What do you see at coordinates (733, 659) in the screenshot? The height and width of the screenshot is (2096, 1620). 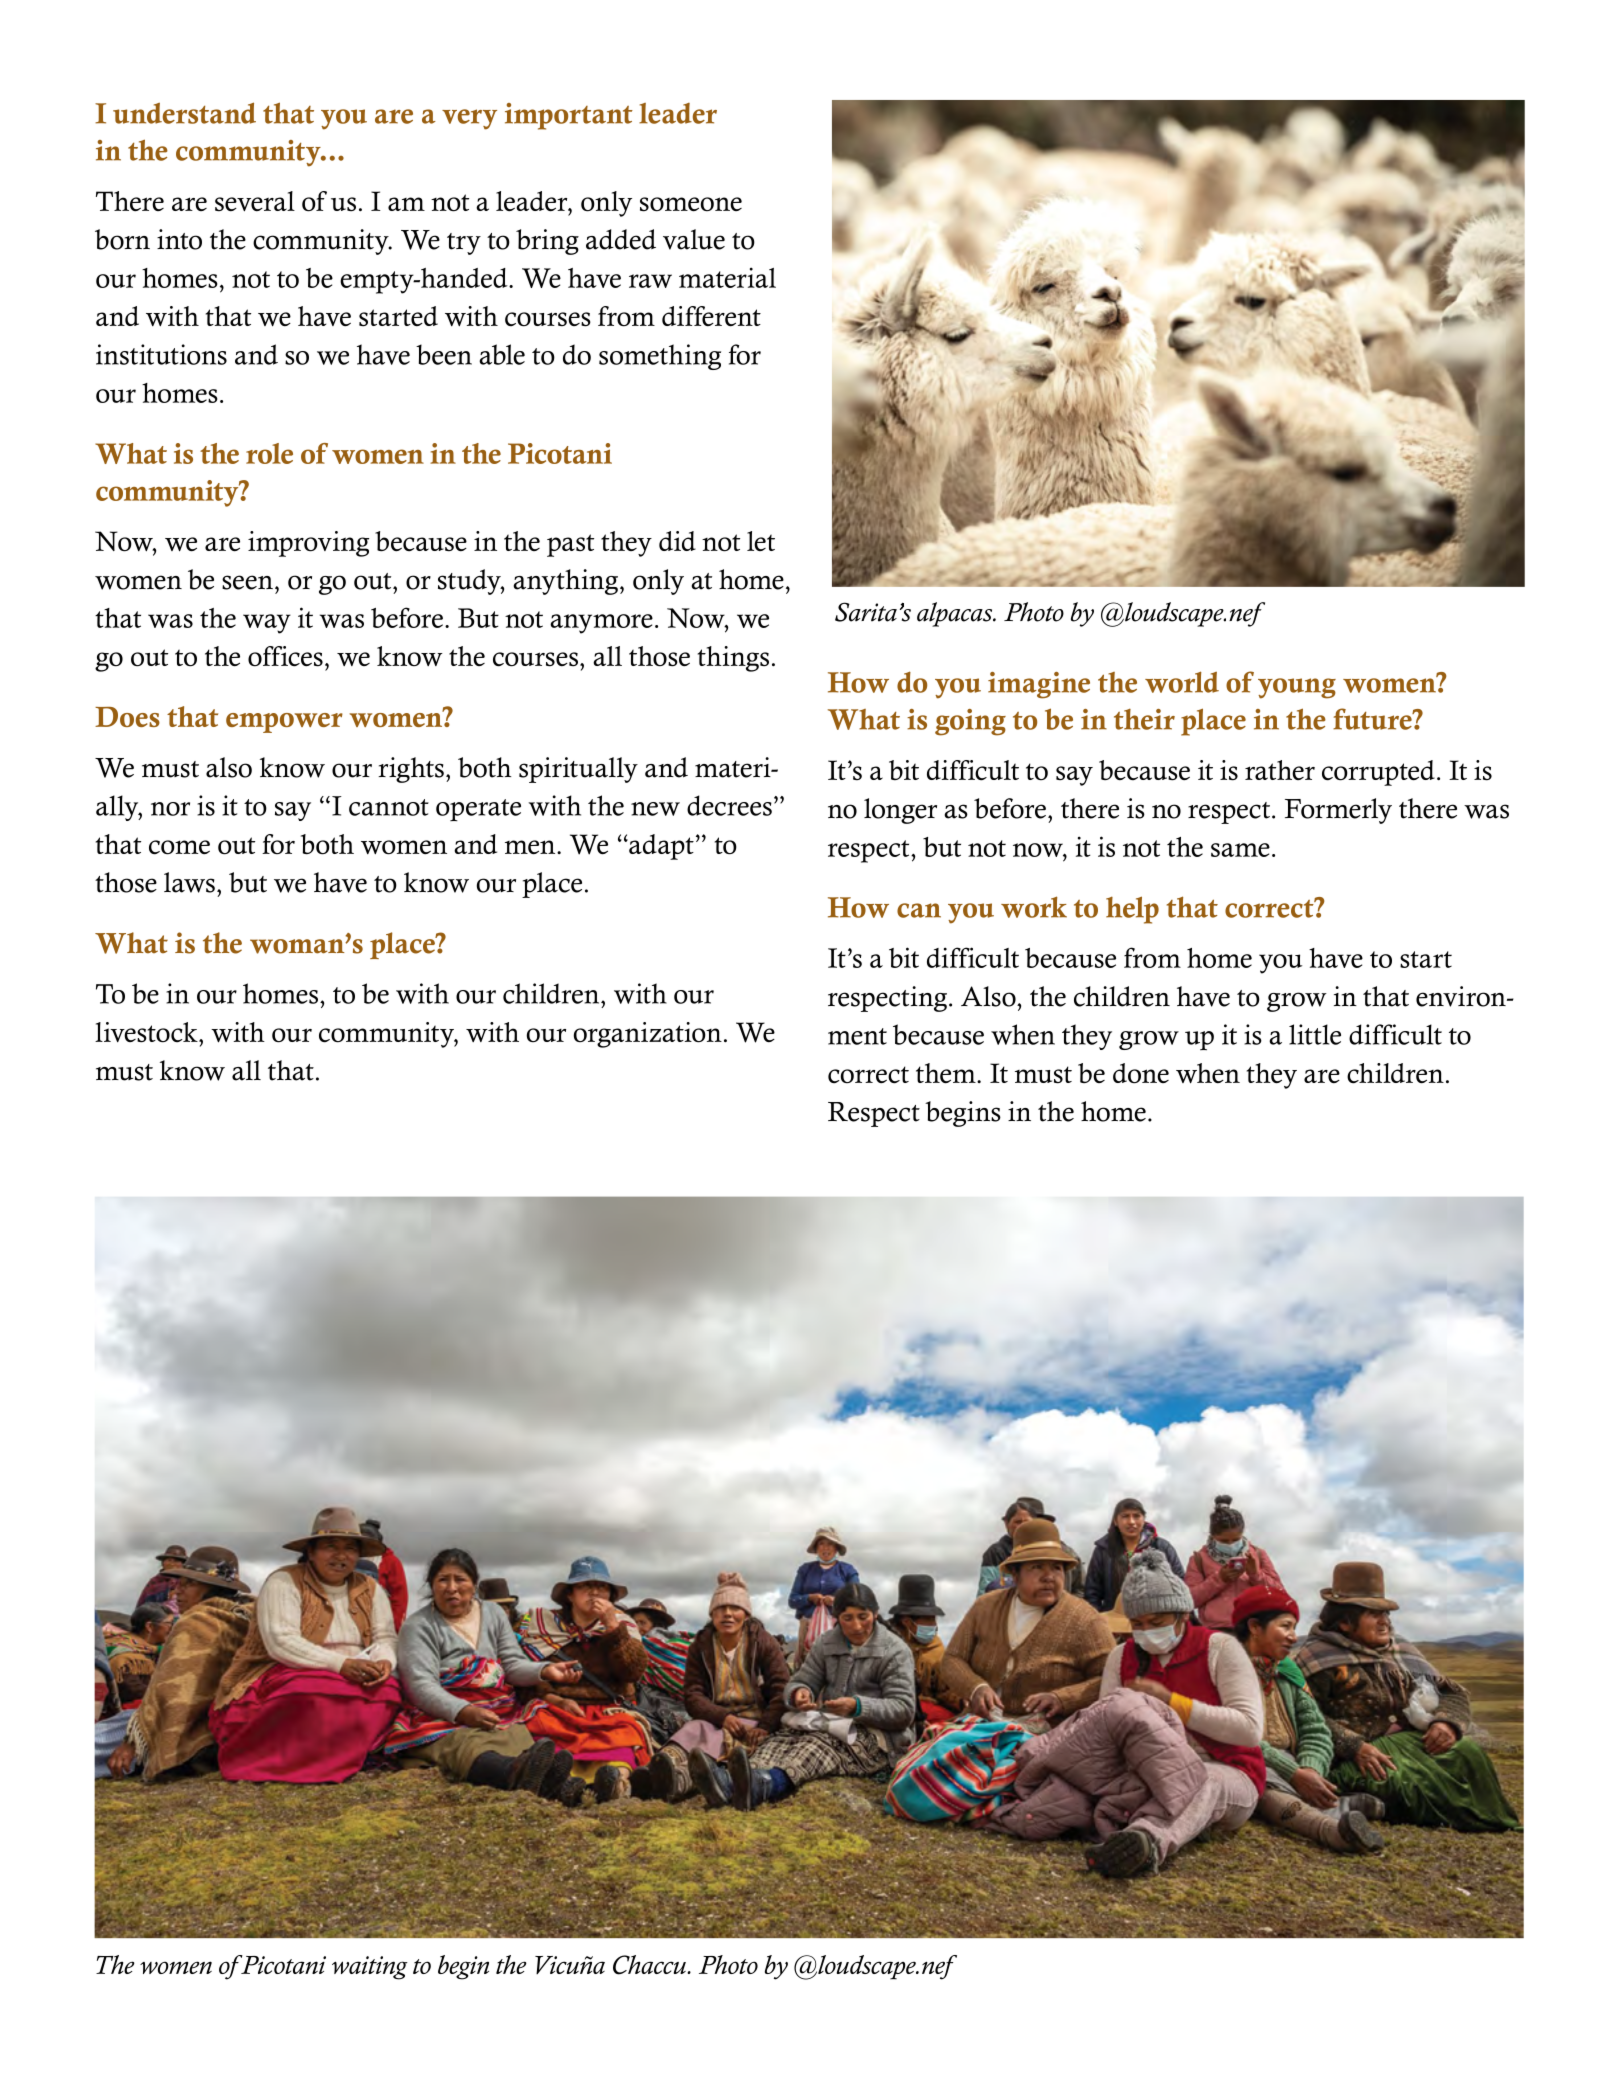 I see `things` at bounding box center [733, 659].
